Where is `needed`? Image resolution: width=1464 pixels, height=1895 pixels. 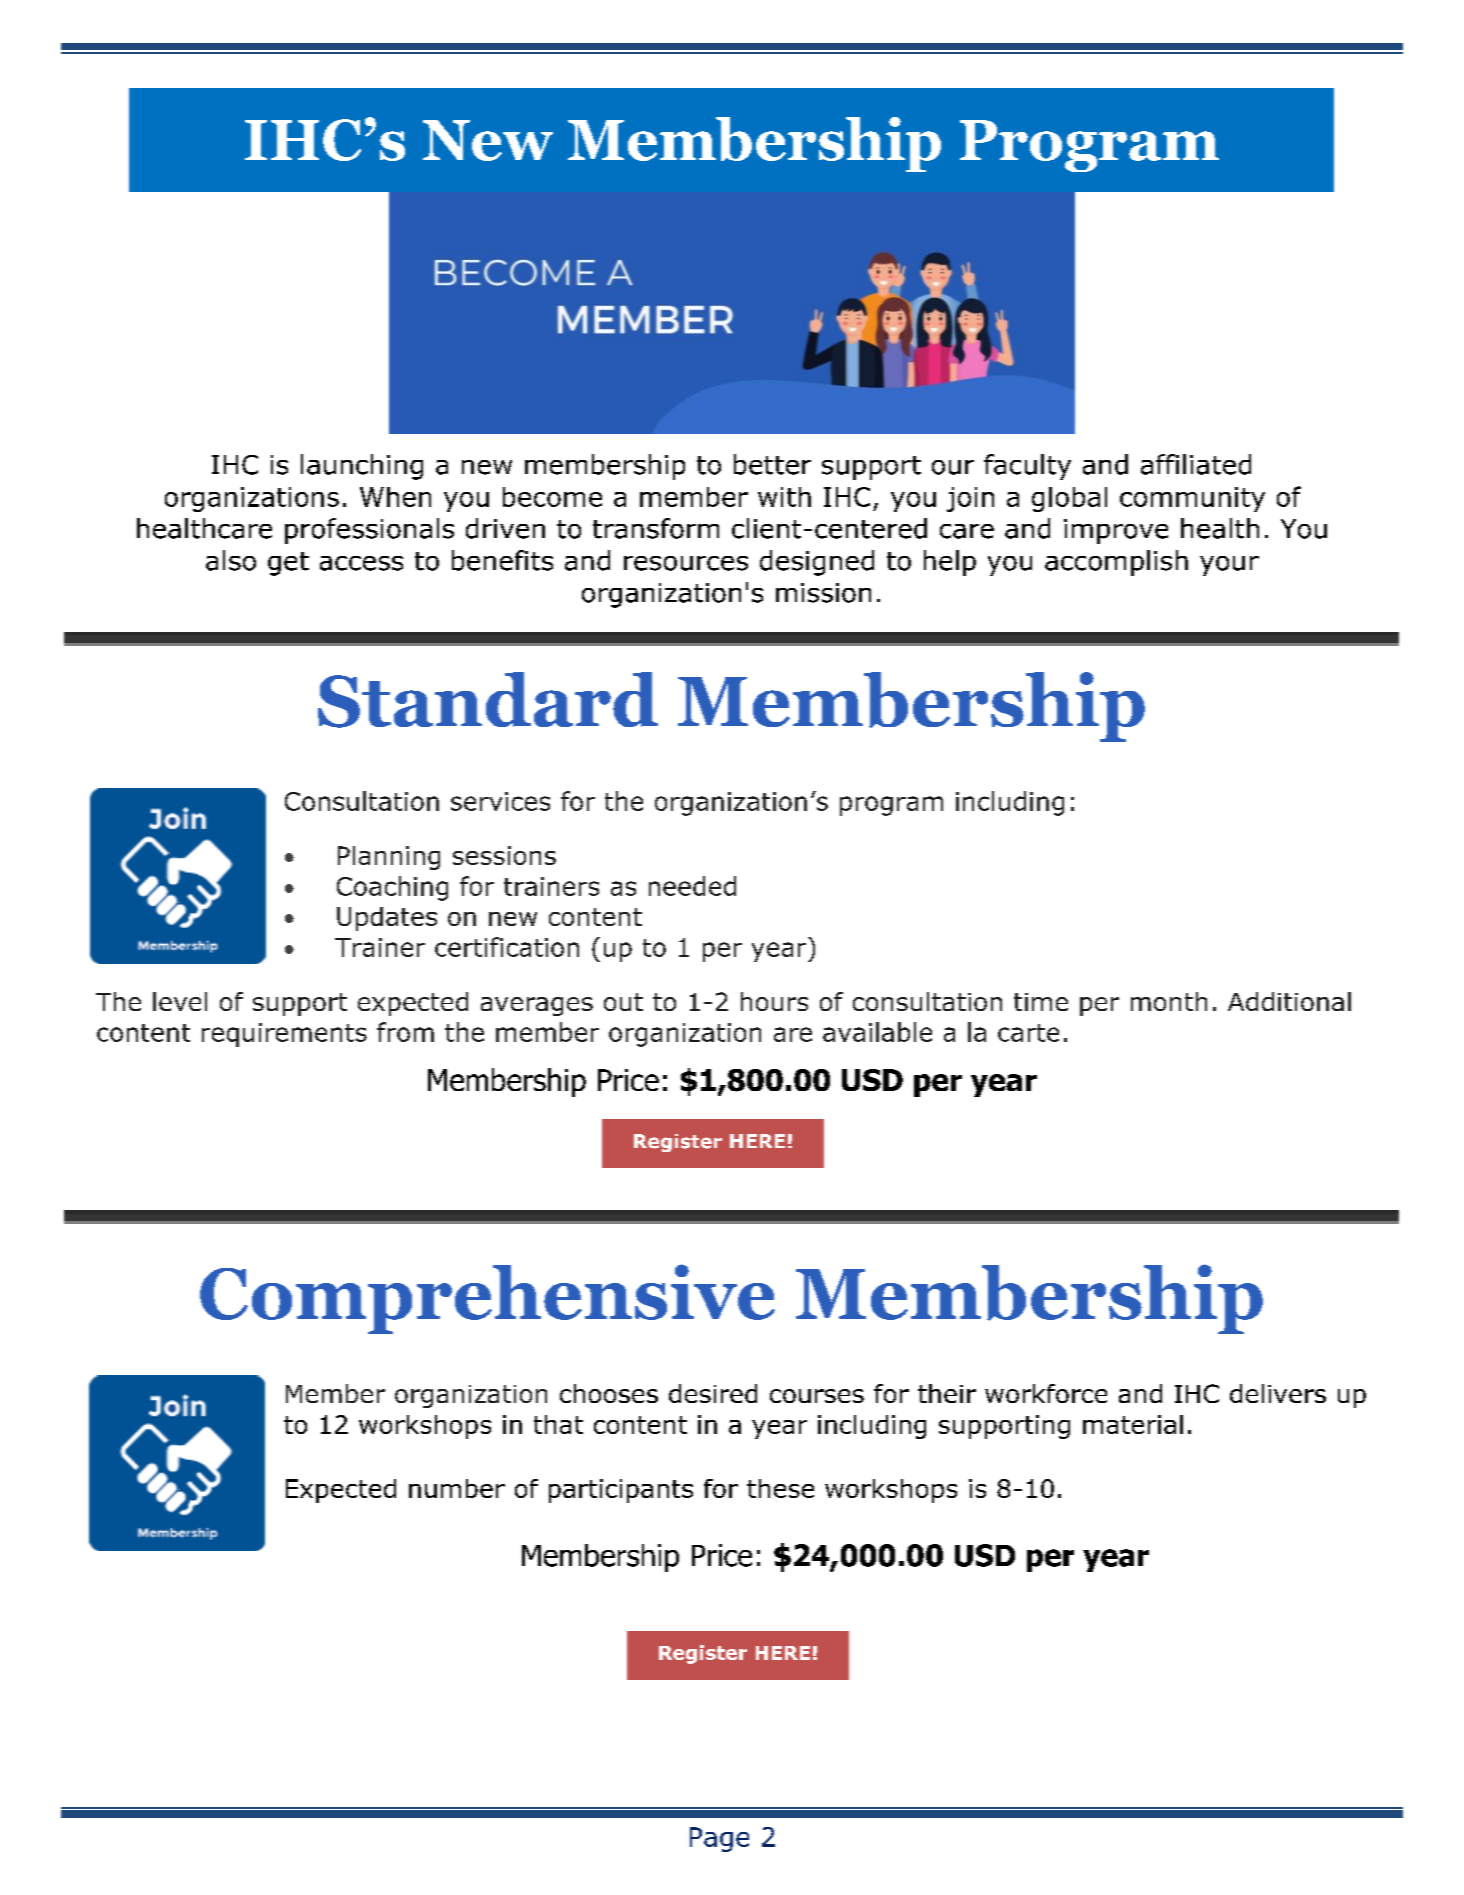 needed is located at coordinates (692, 886).
